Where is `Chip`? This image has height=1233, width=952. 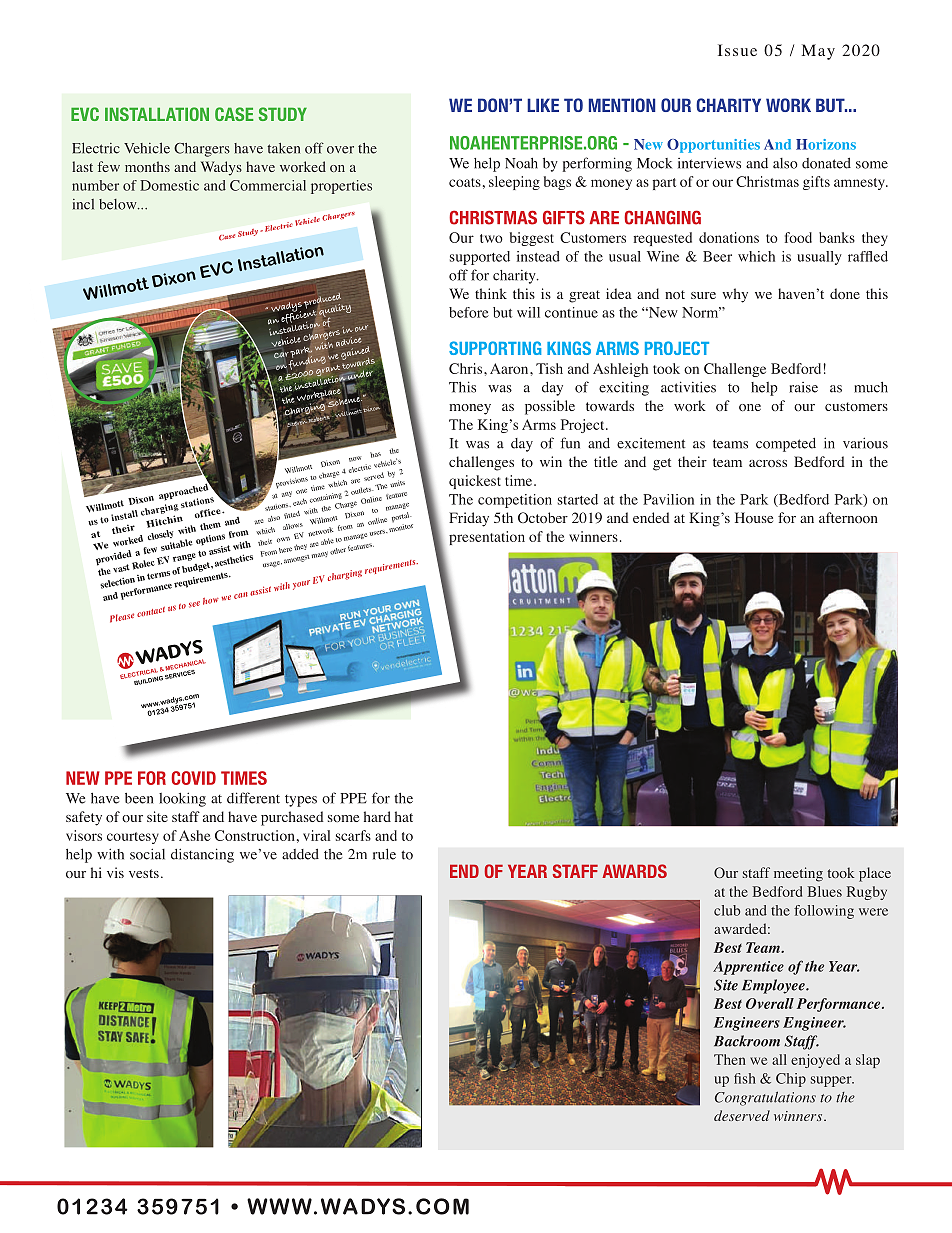
Chip is located at coordinates (791, 1080).
